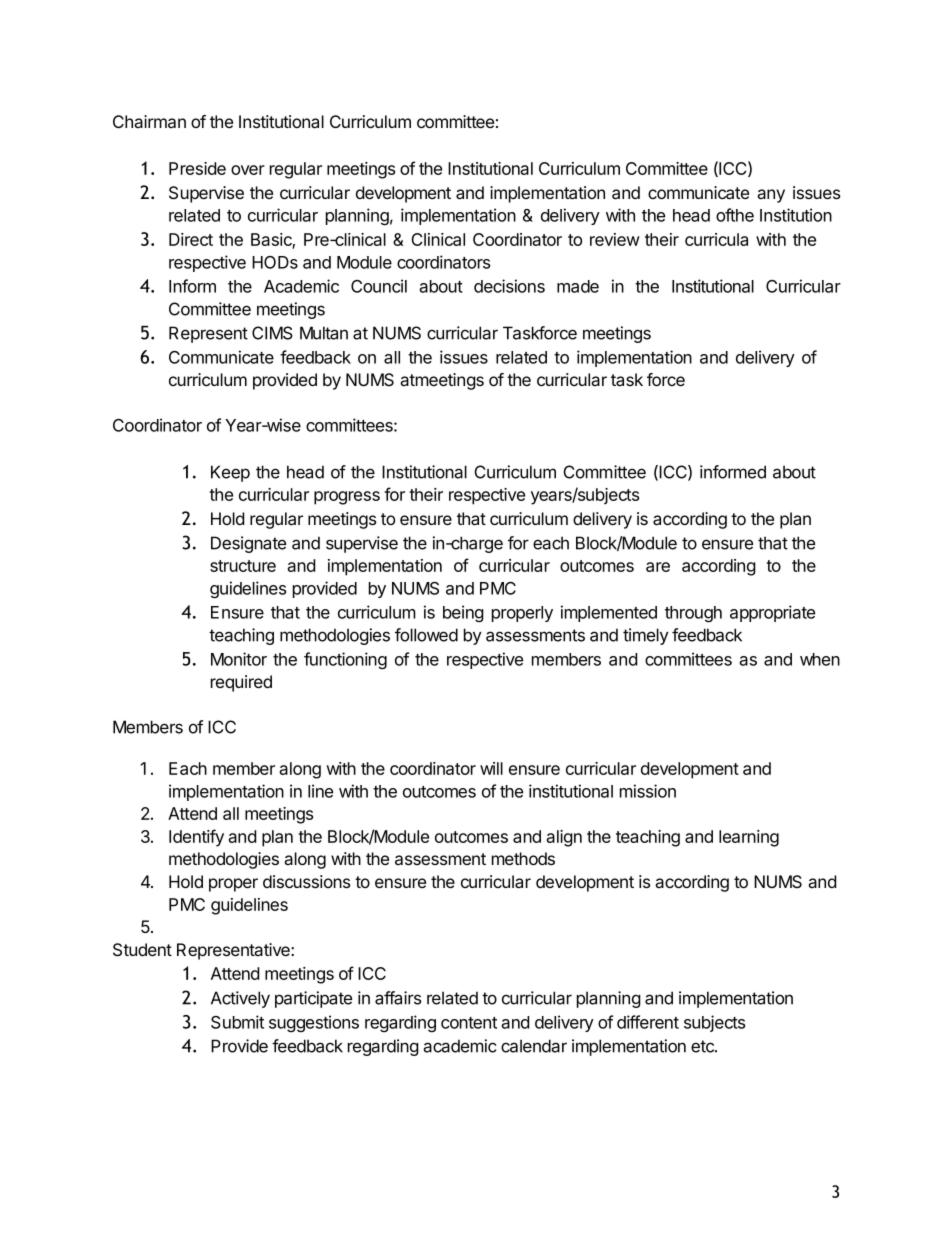 The image size is (952, 1233). I want to click on any, so click(771, 196).
